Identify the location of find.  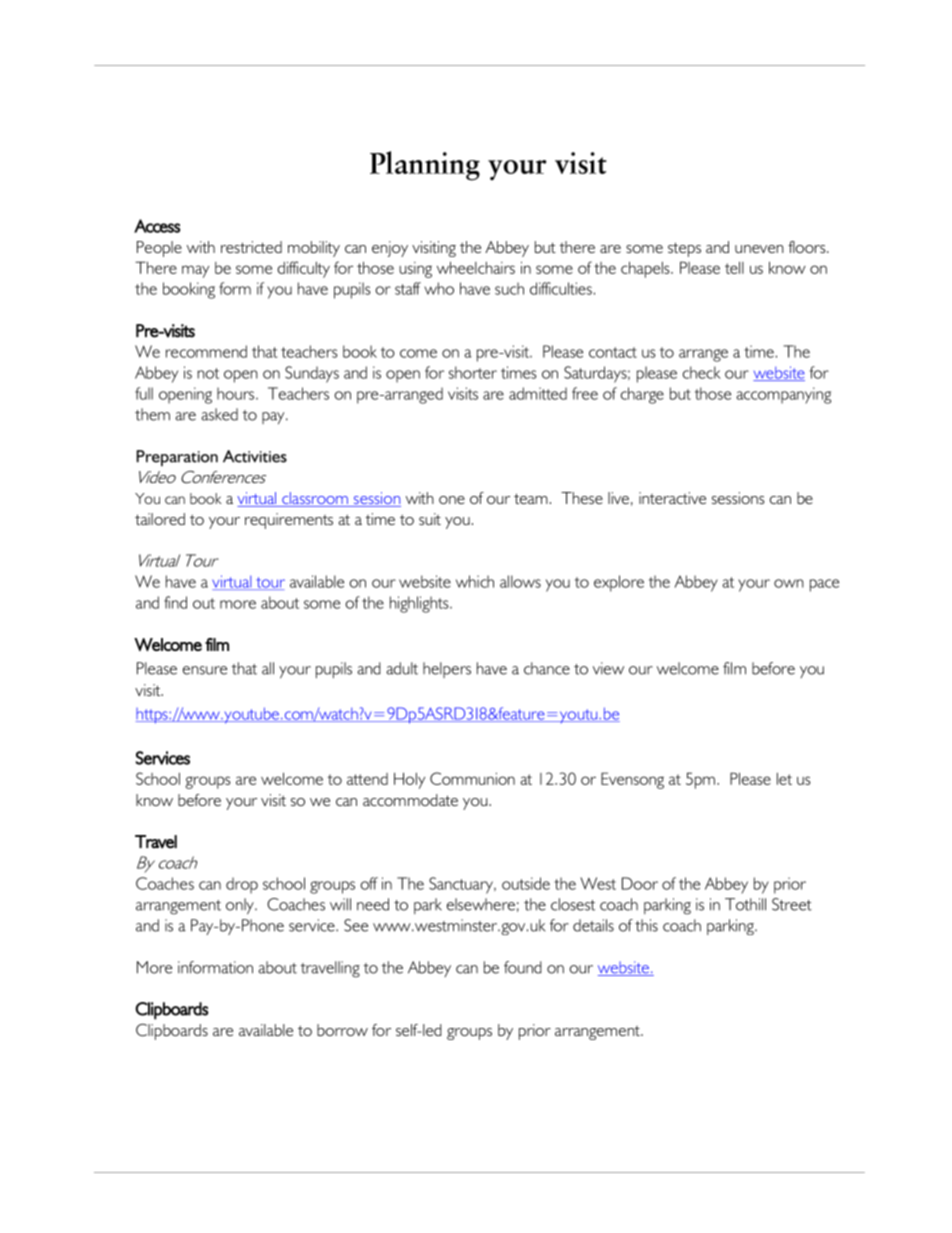
(175, 602).
